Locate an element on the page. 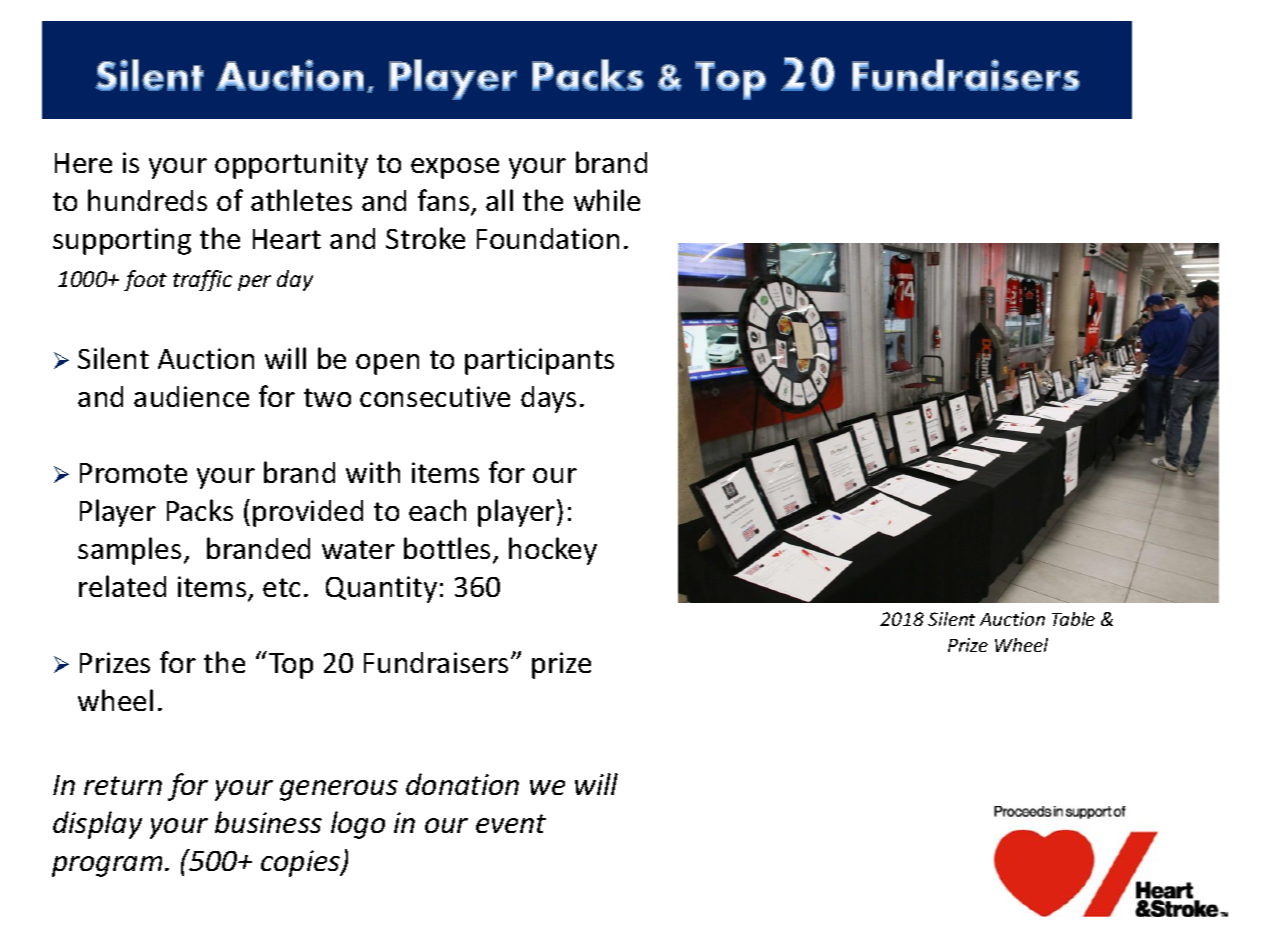 This image has height=952, width=1270. etc is located at coordinates (281, 587).
